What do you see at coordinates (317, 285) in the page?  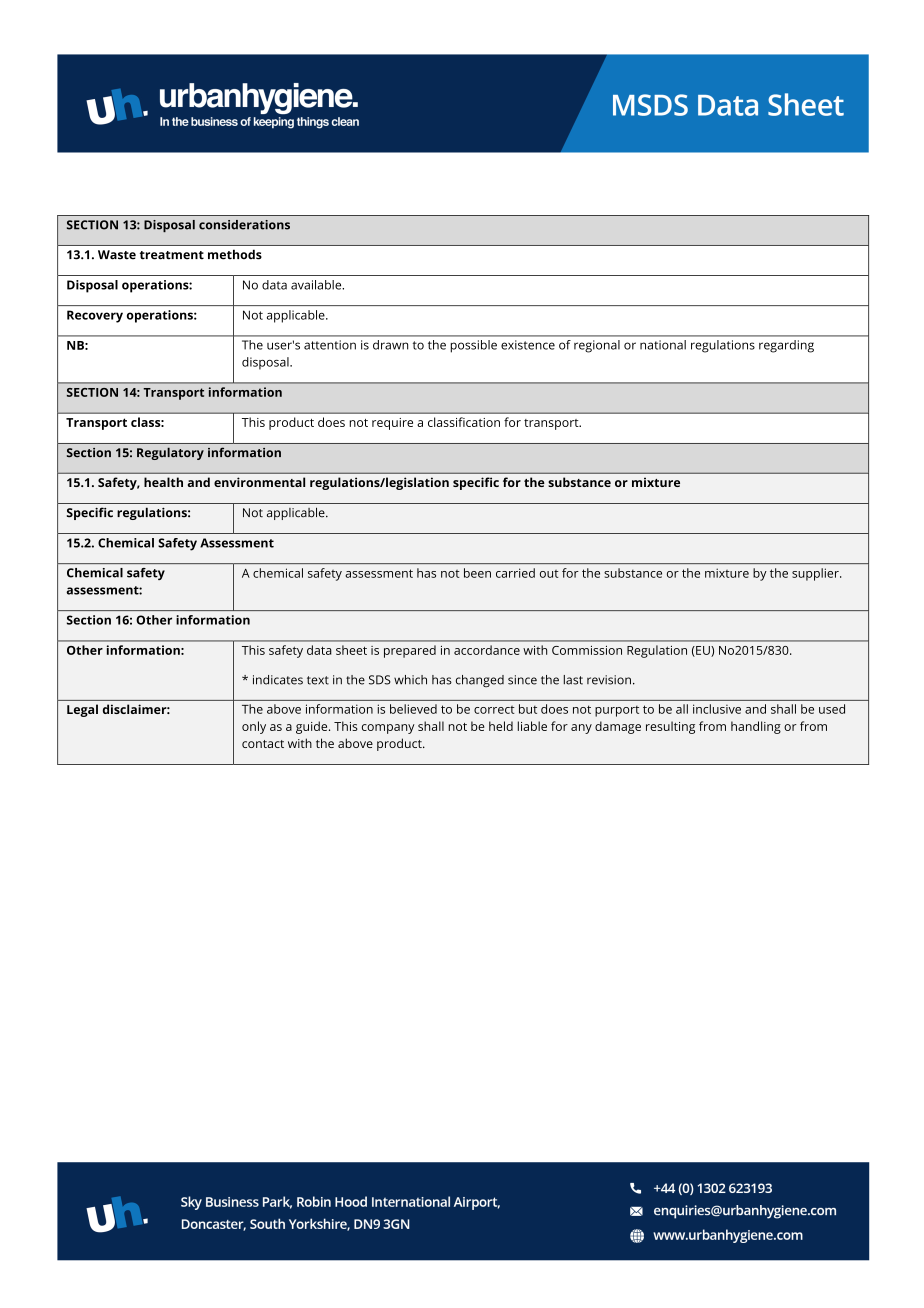 I see `available` at bounding box center [317, 285].
